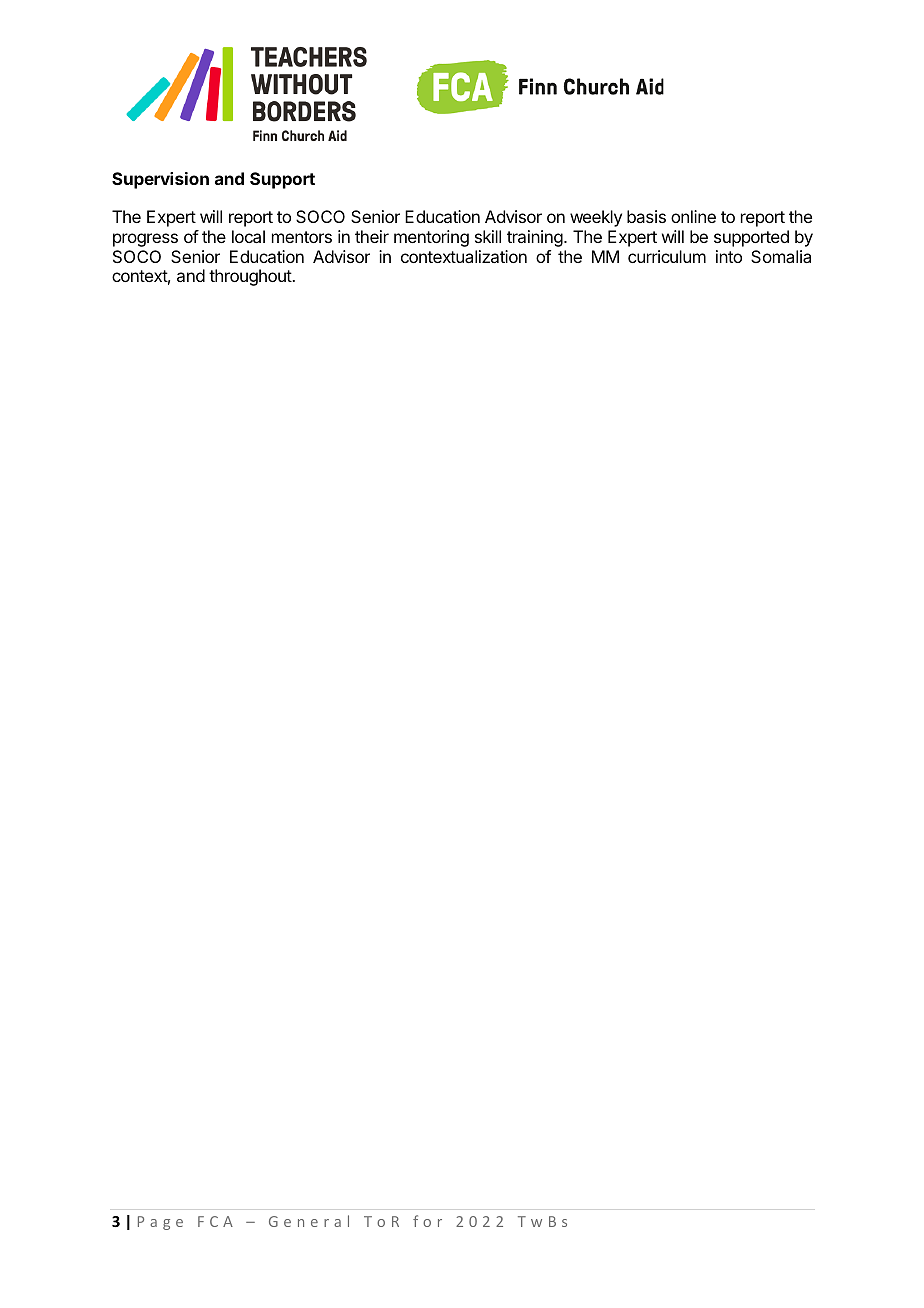 This image has width=924, height=1308. I want to click on weekly, so click(596, 218).
